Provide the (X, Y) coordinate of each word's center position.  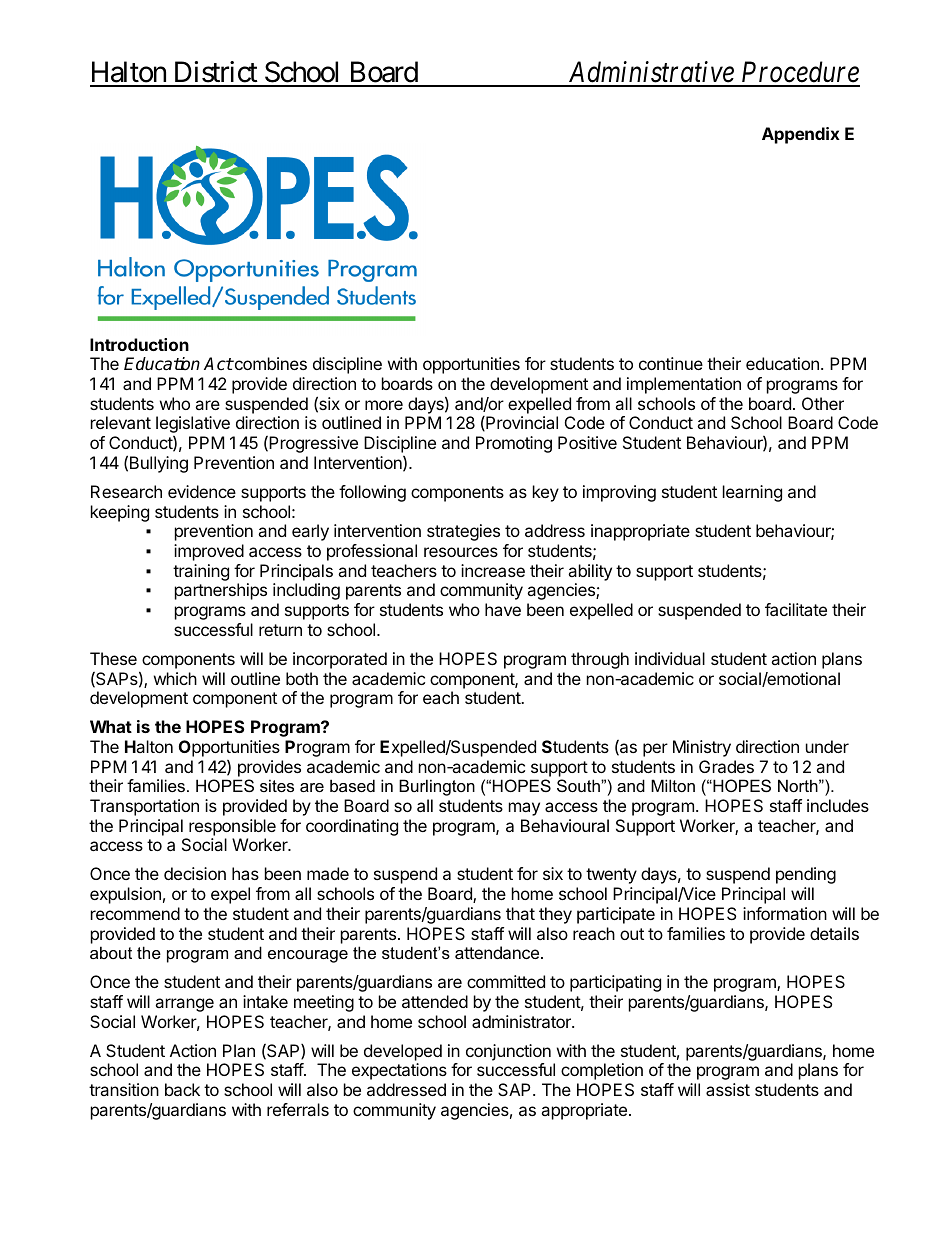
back (182, 1089)
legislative (193, 424)
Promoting (514, 444)
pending (806, 875)
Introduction (139, 344)
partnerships (221, 591)
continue (671, 363)
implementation (684, 385)
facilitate (796, 609)
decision (195, 873)
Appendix (801, 135)
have (503, 609)
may (524, 809)
